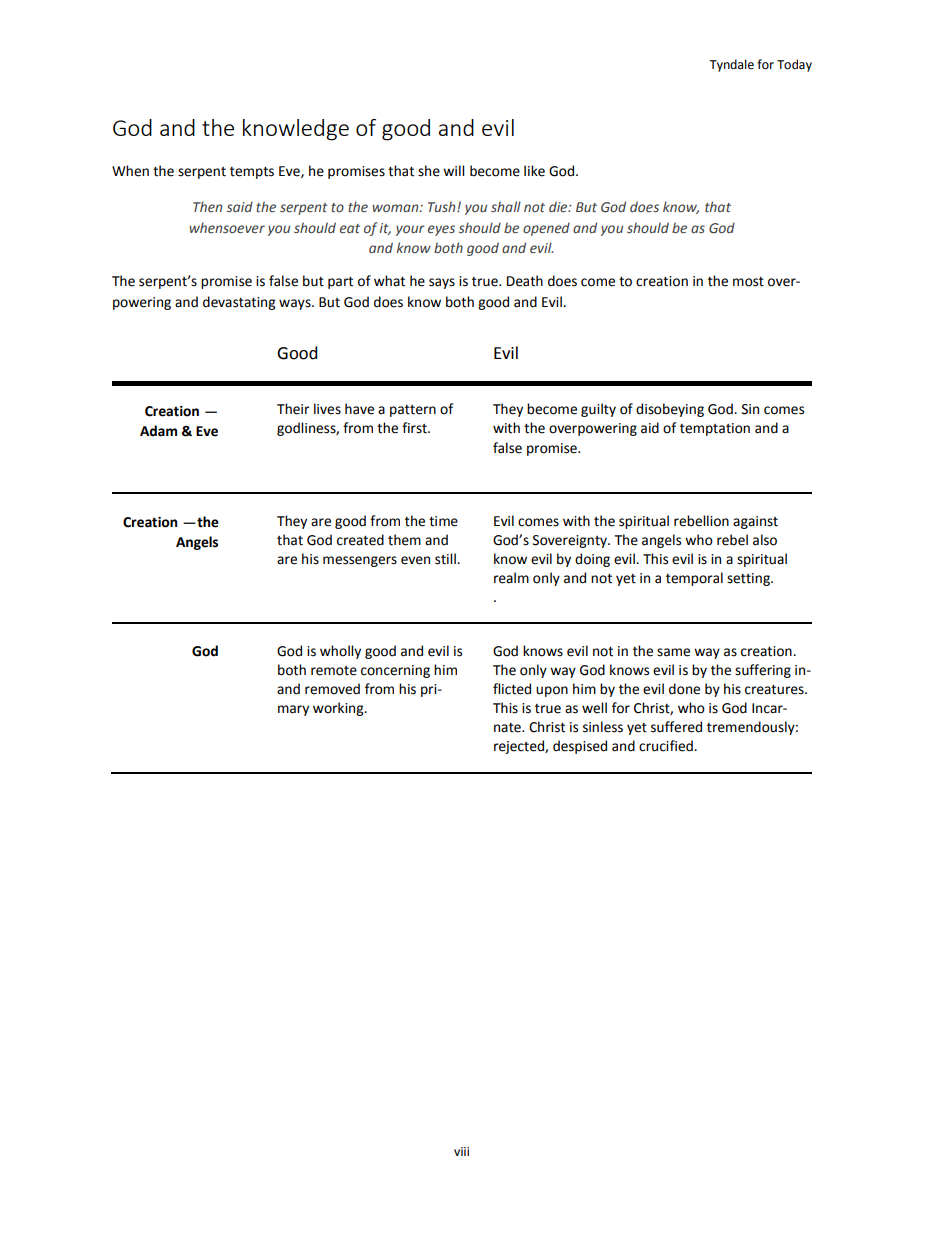  I want to click on wholly, so click(340, 652).
